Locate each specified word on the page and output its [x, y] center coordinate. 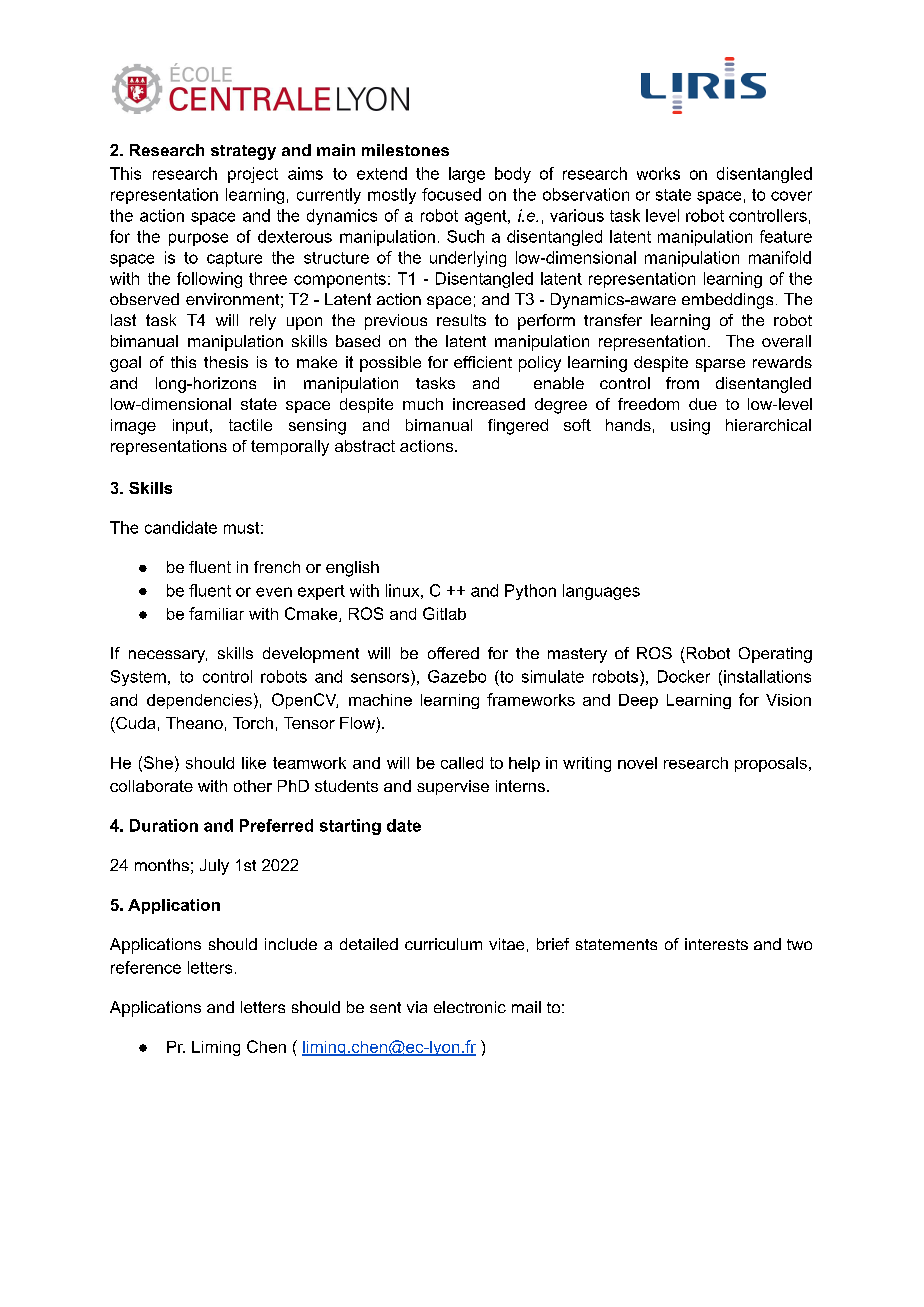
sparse [720, 365]
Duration [164, 825]
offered [453, 653]
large [467, 175]
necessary [168, 656]
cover [791, 196]
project [253, 175]
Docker [684, 676]
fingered [518, 427]
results [461, 320]
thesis [226, 362]
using [690, 427]
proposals [771, 764]
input [192, 426]
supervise [453, 787]
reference [146, 967]
